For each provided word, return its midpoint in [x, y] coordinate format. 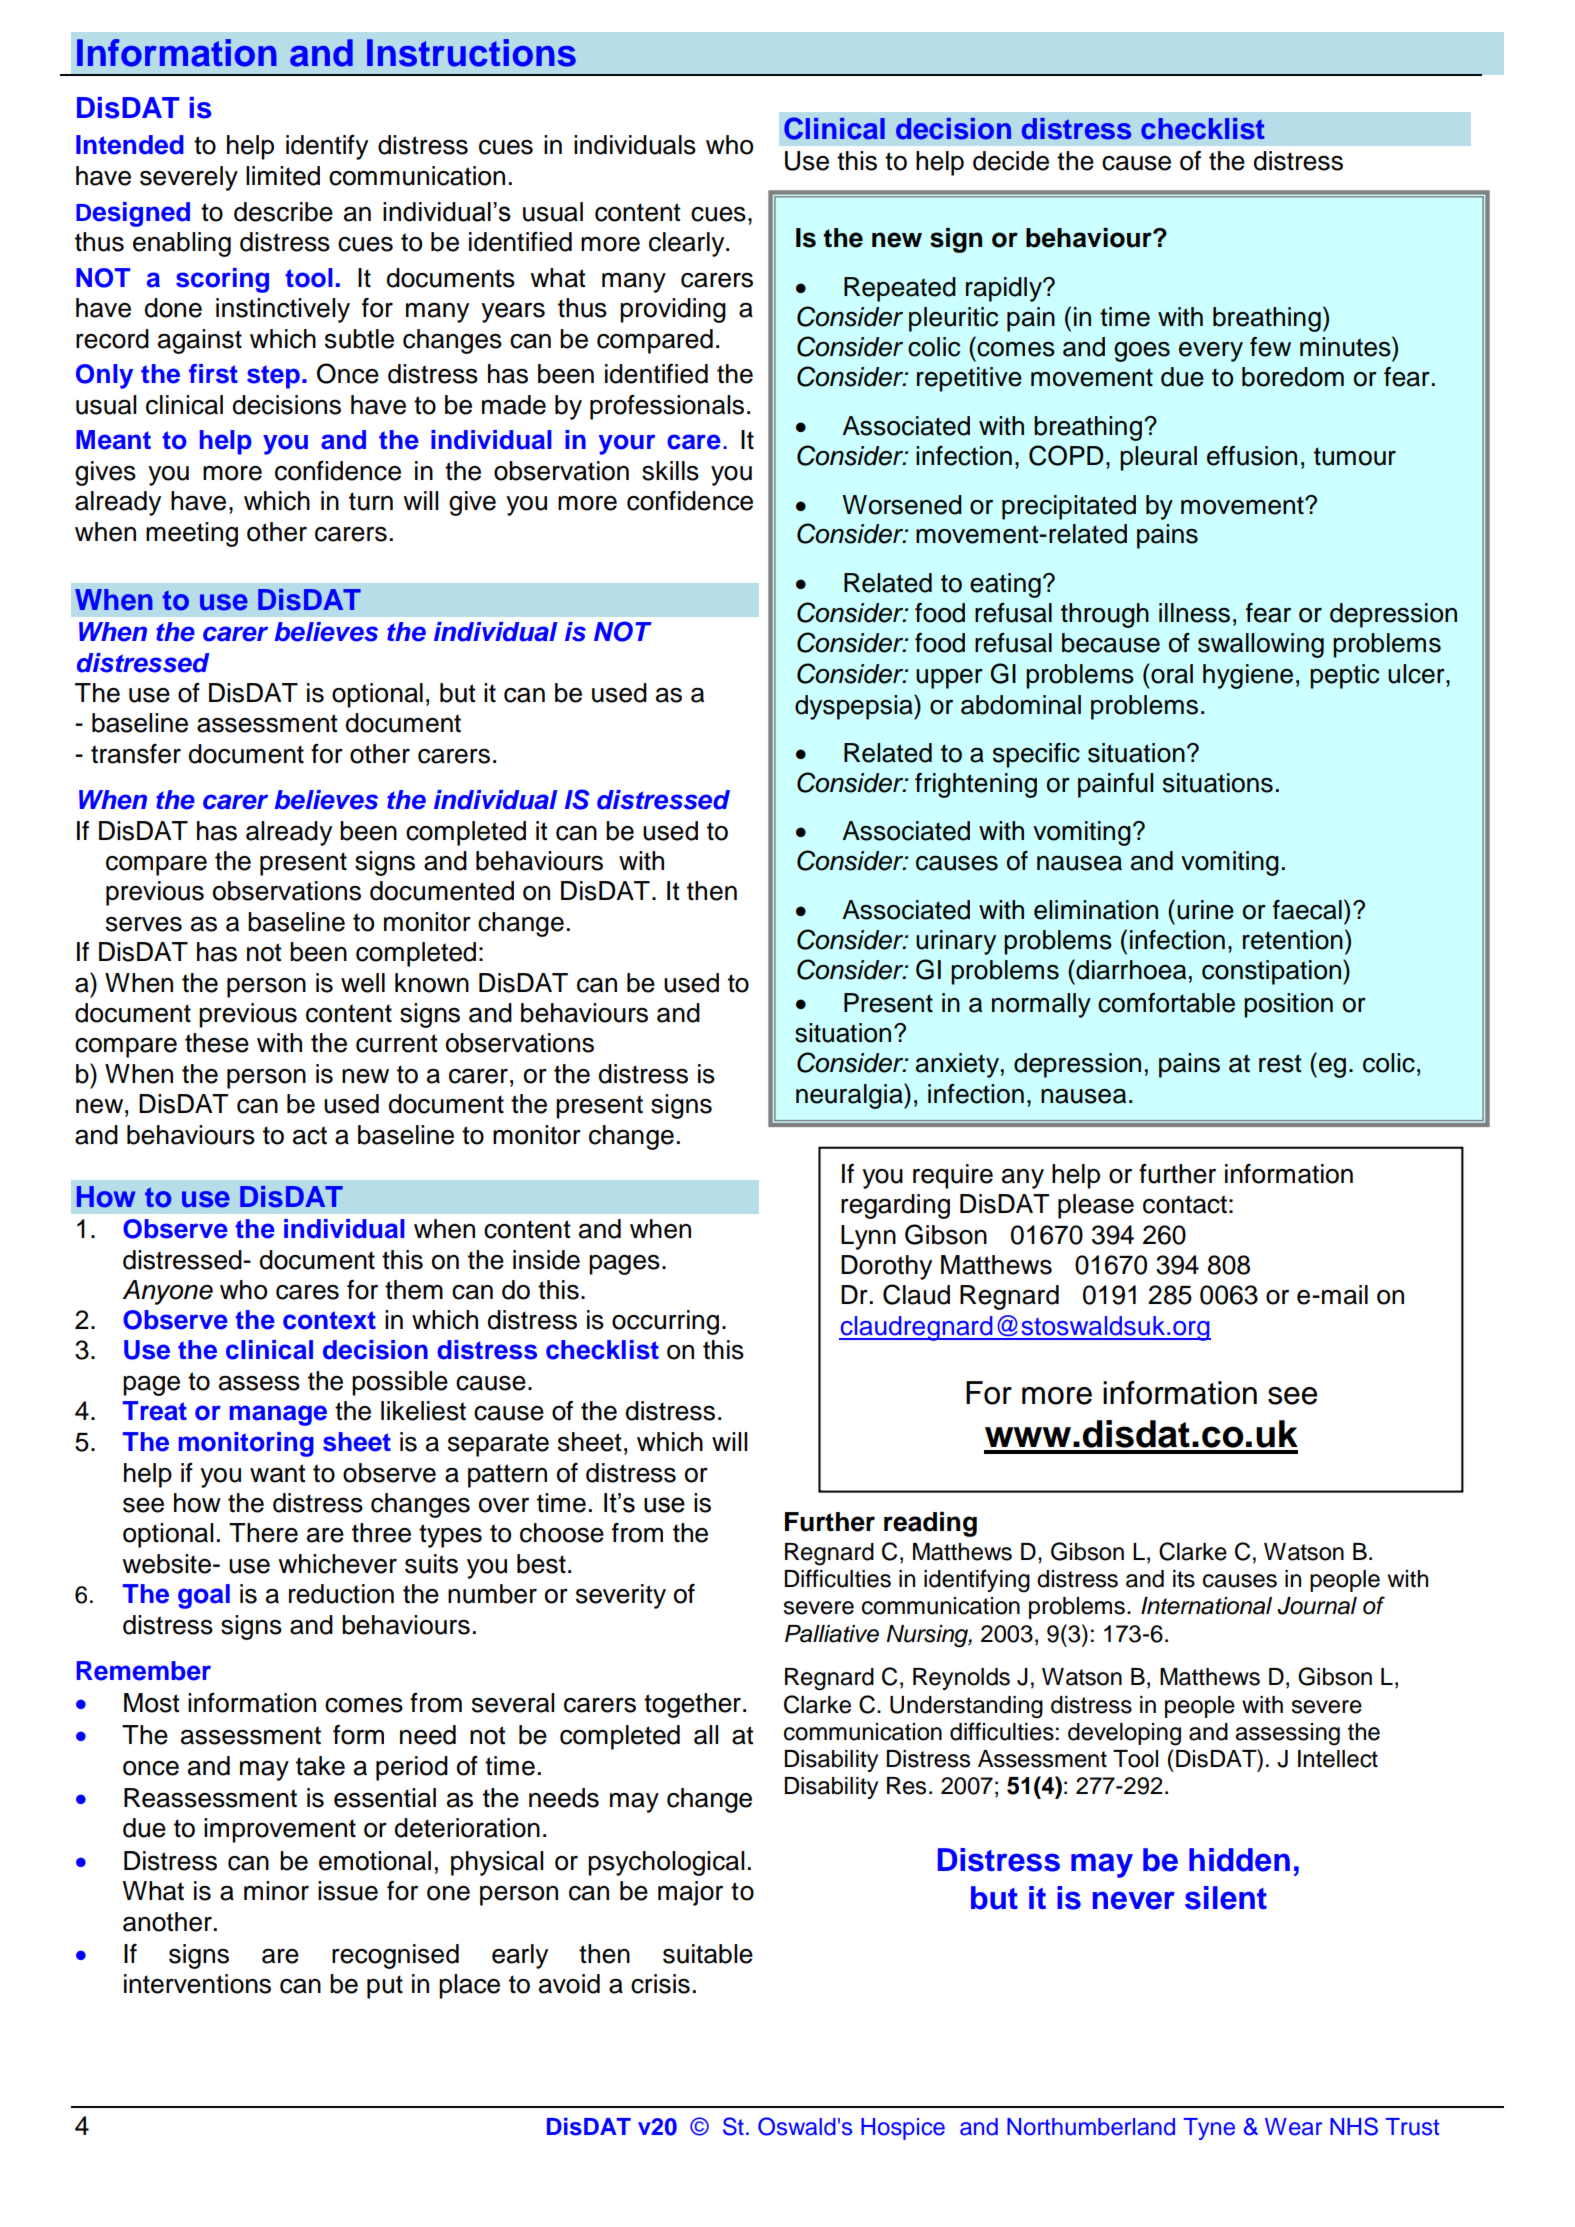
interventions [197, 1984]
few [1270, 347]
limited [283, 176]
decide [1011, 161]
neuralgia [850, 1096]
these [217, 1043]
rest [1280, 1063]
